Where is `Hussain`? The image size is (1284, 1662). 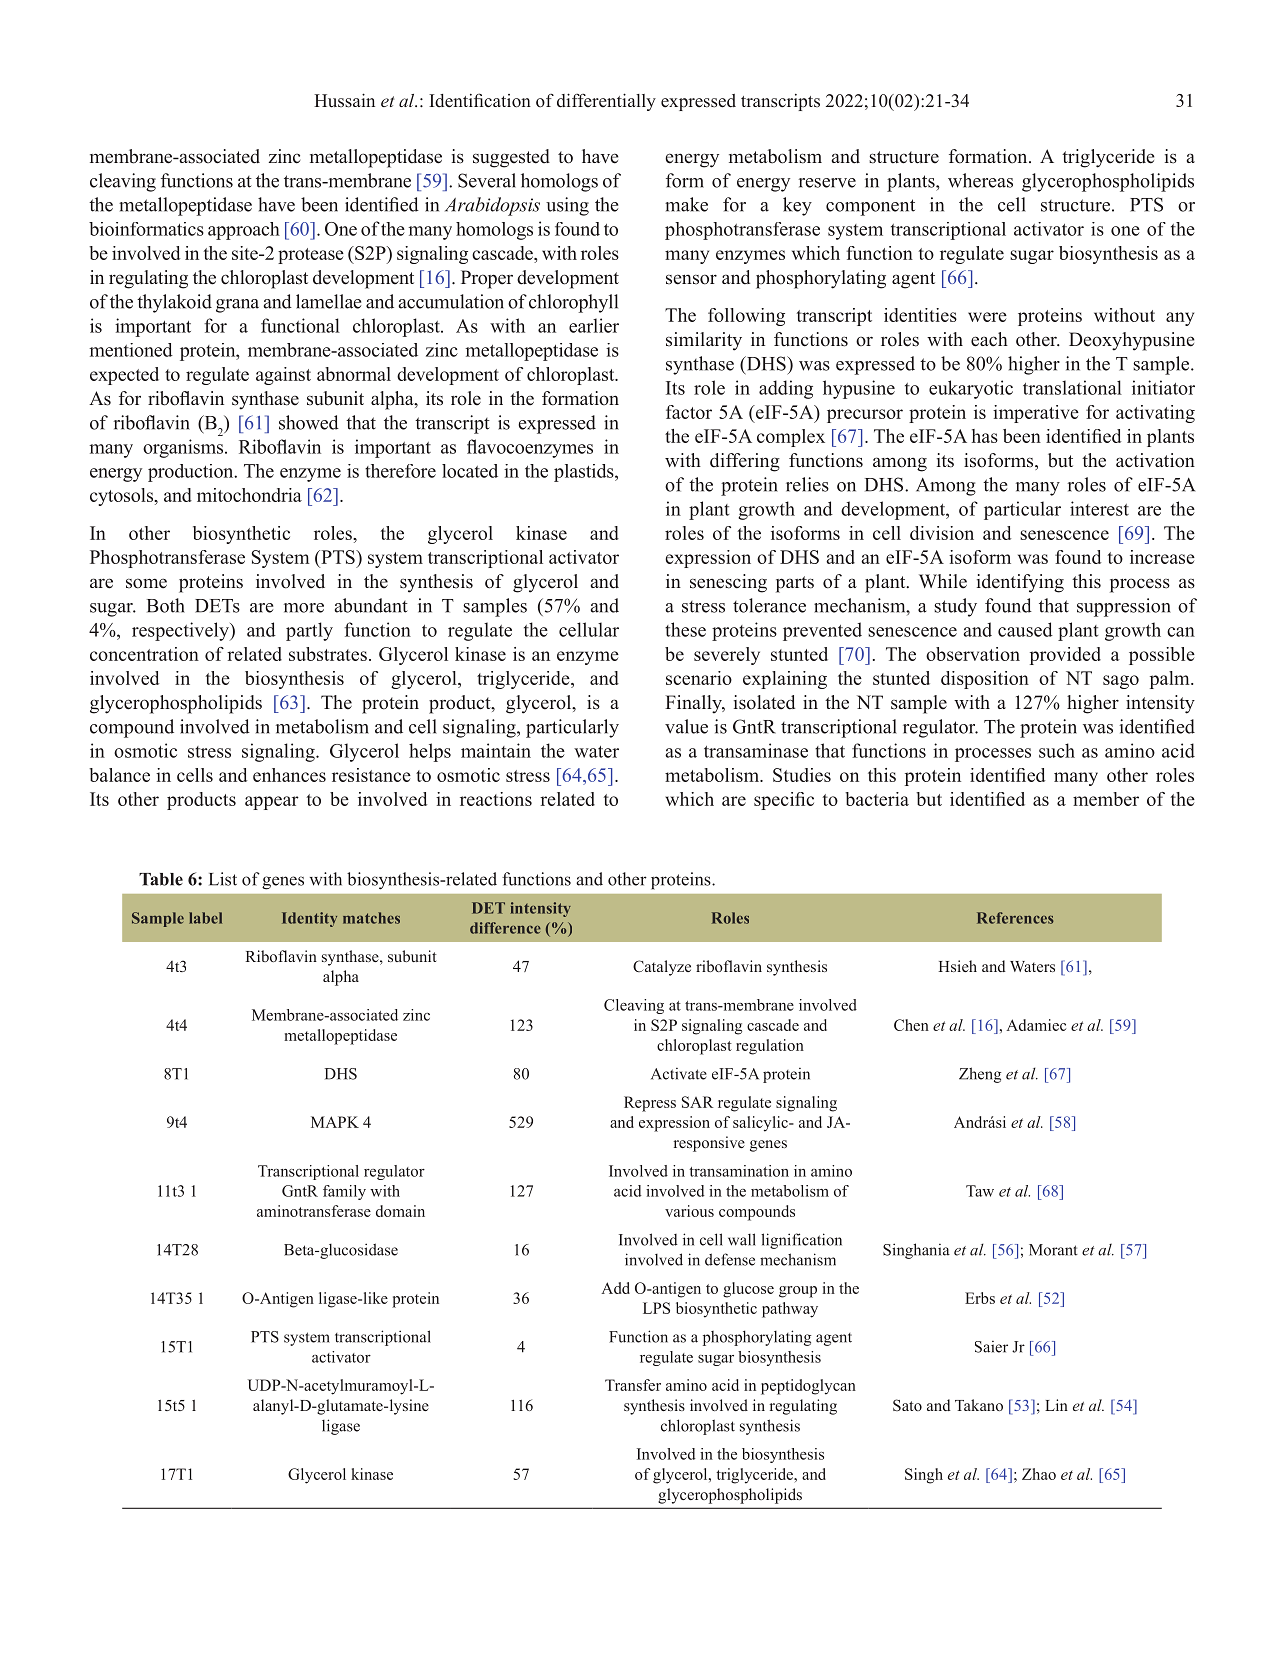
Hussain is located at coordinates (344, 100).
